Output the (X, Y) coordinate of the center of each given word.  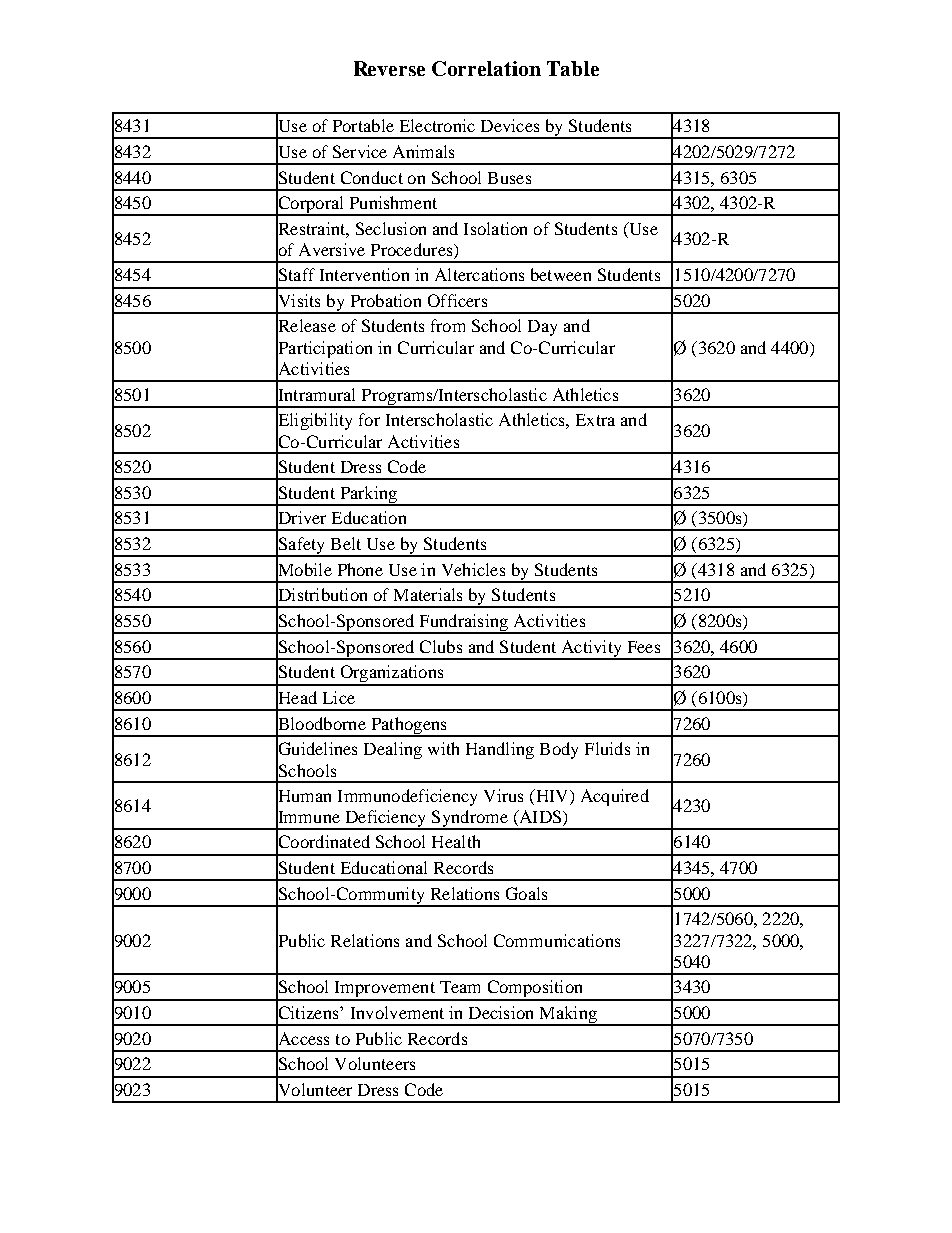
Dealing (393, 750)
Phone (360, 569)
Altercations (479, 274)
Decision (501, 1012)
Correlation (486, 68)
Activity (591, 649)
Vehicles (473, 569)
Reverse (389, 68)
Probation (386, 300)
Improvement (384, 990)
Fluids (607, 748)
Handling (500, 750)
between (561, 274)
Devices (510, 125)
